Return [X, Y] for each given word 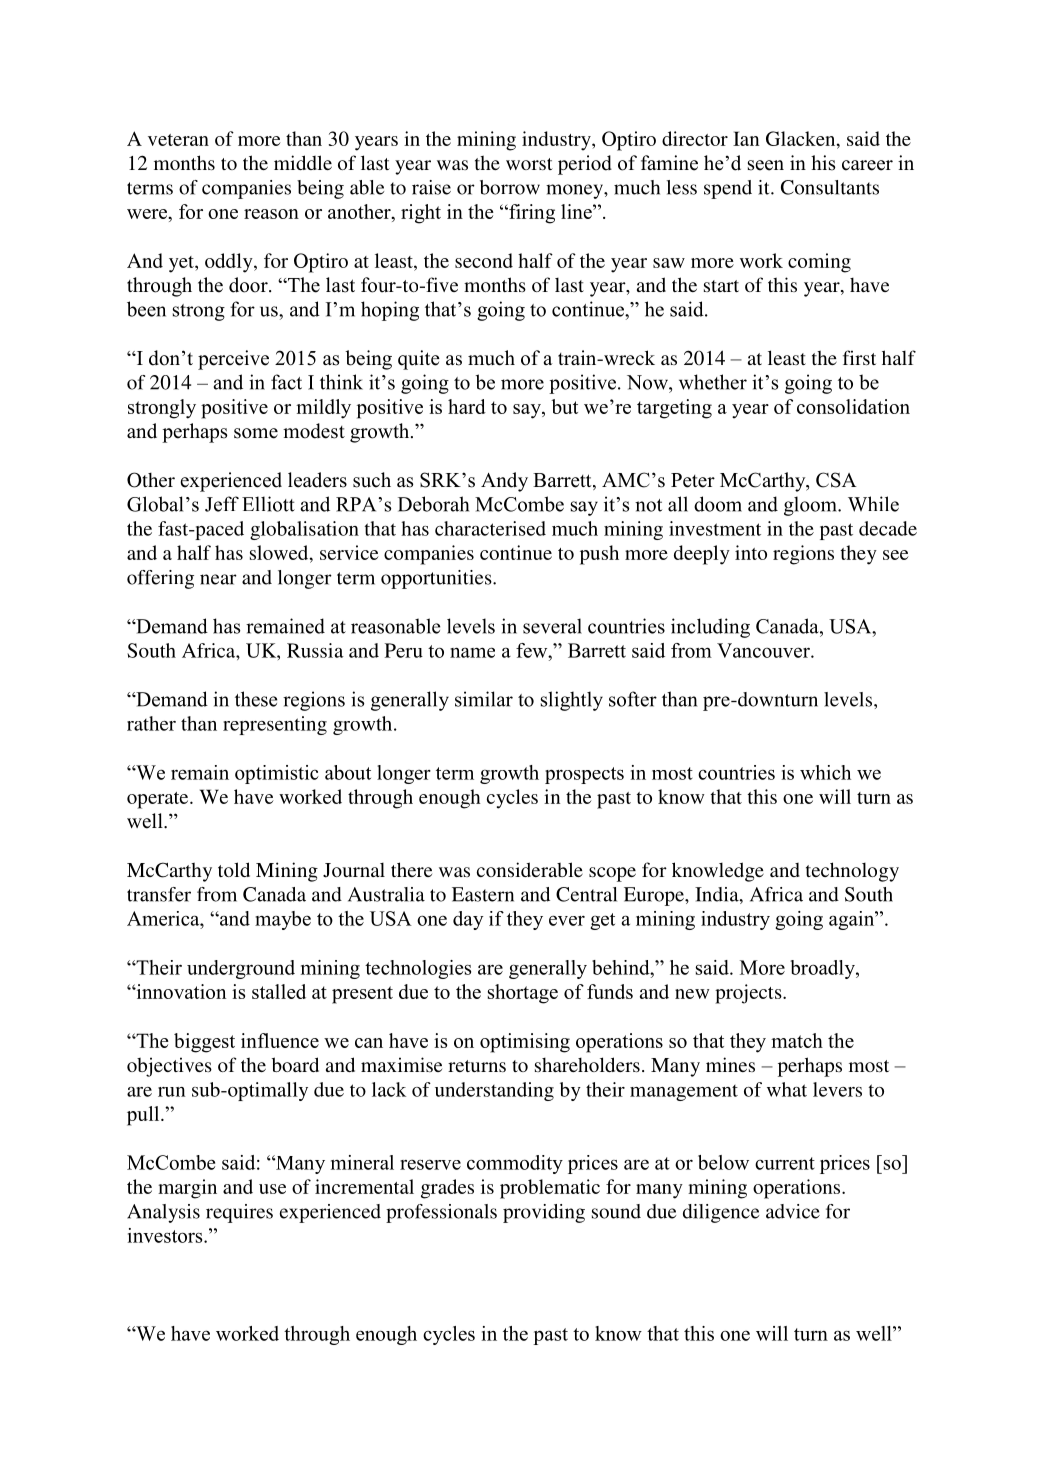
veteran [178, 140]
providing [544, 1213]
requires [239, 1213]
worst [529, 164]
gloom [811, 506]
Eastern [483, 894]
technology [852, 872]
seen [766, 165]
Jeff [222, 504]
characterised [490, 528]
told [234, 869]
